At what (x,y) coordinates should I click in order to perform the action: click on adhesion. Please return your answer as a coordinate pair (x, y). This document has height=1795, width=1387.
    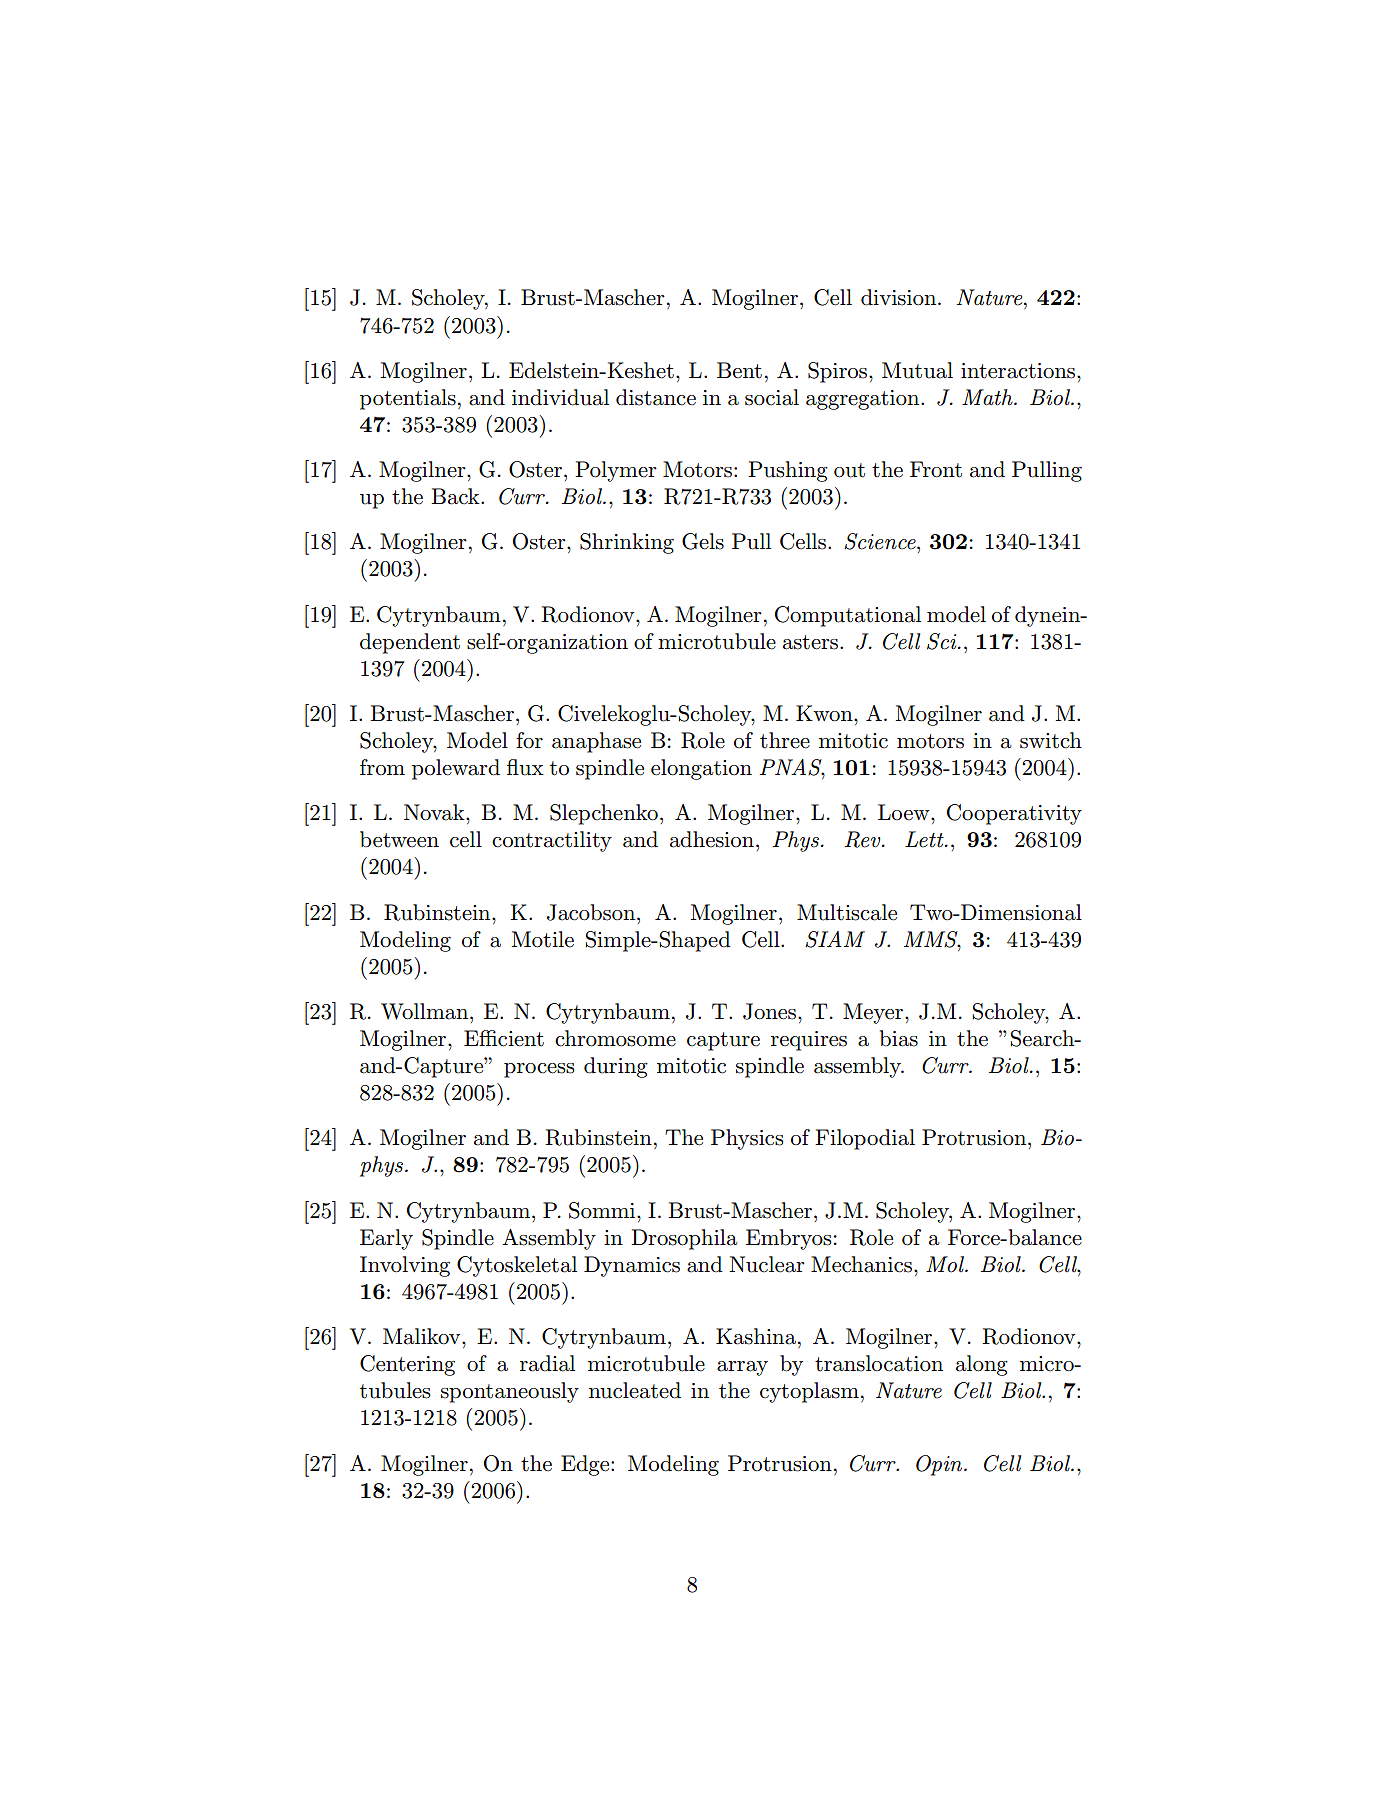
    Looking at the image, I should click on (712, 839).
